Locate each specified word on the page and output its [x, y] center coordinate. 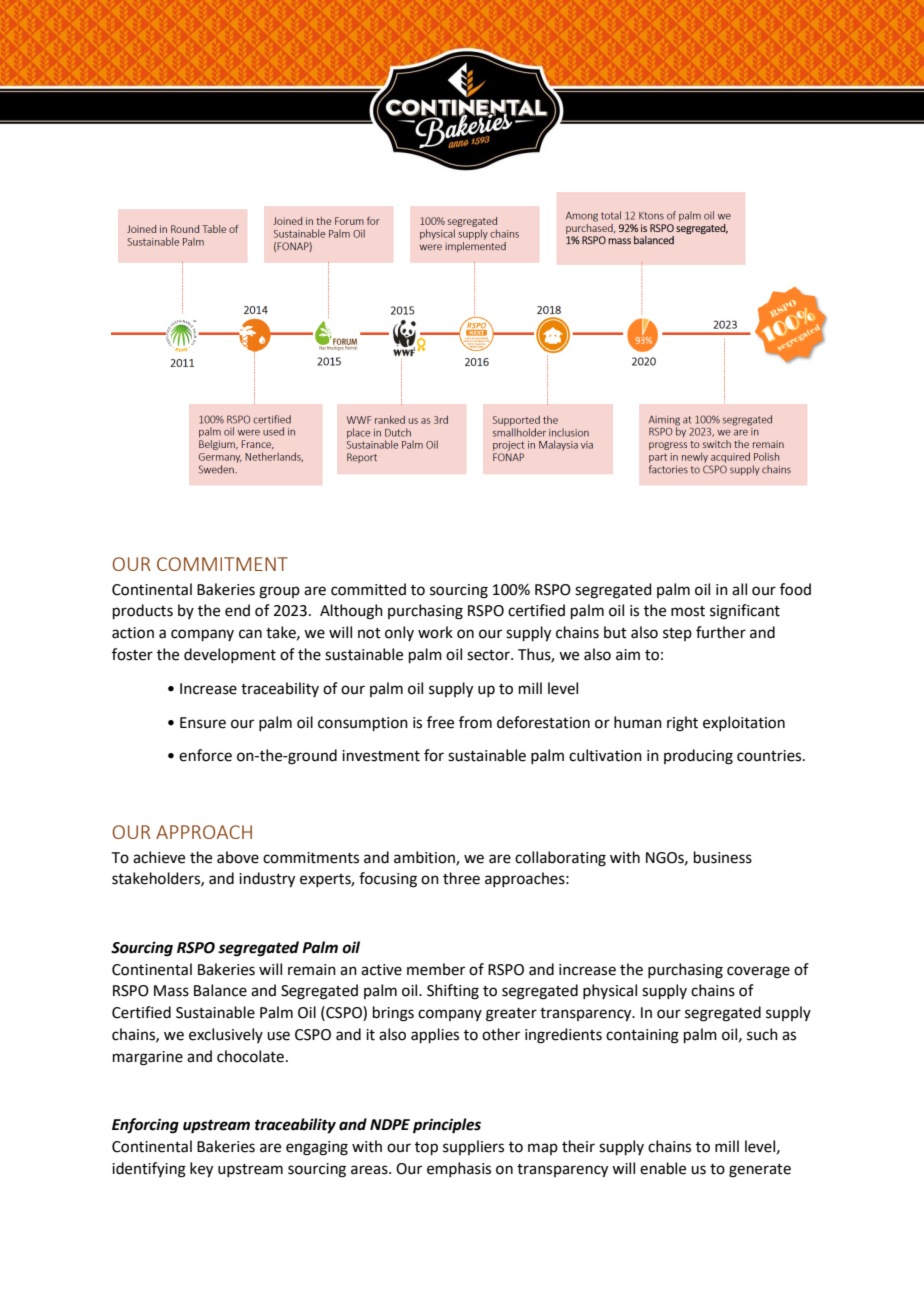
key [201, 1170]
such [762, 1034]
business [723, 857]
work [435, 632]
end [237, 610]
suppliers [473, 1147]
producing [698, 757]
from [475, 722]
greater [511, 1015]
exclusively [226, 1035]
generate [760, 1171]
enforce [205, 755]
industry [267, 880]
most [688, 611]
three [461, 878]
